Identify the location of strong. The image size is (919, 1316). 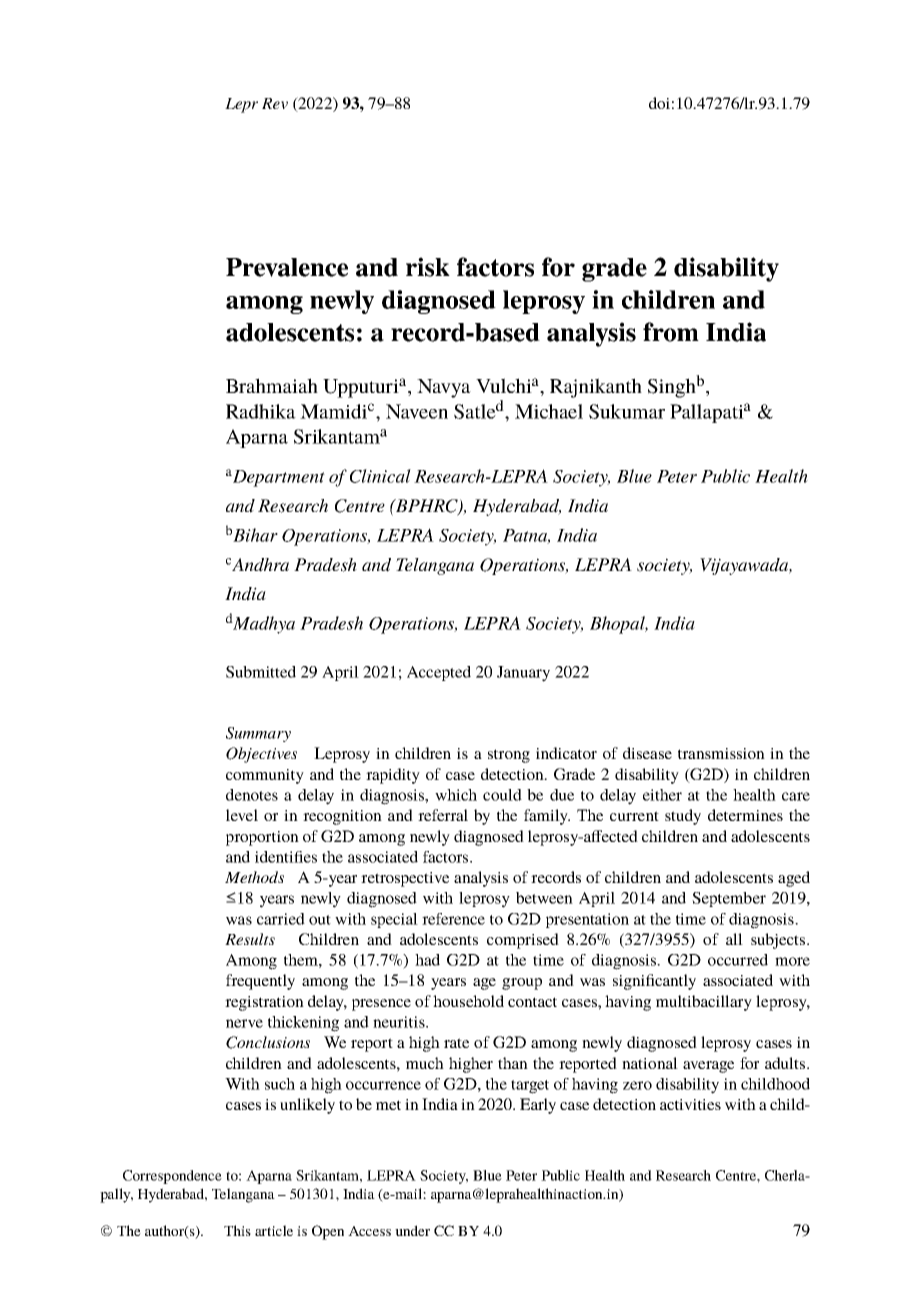
(509, 756).
